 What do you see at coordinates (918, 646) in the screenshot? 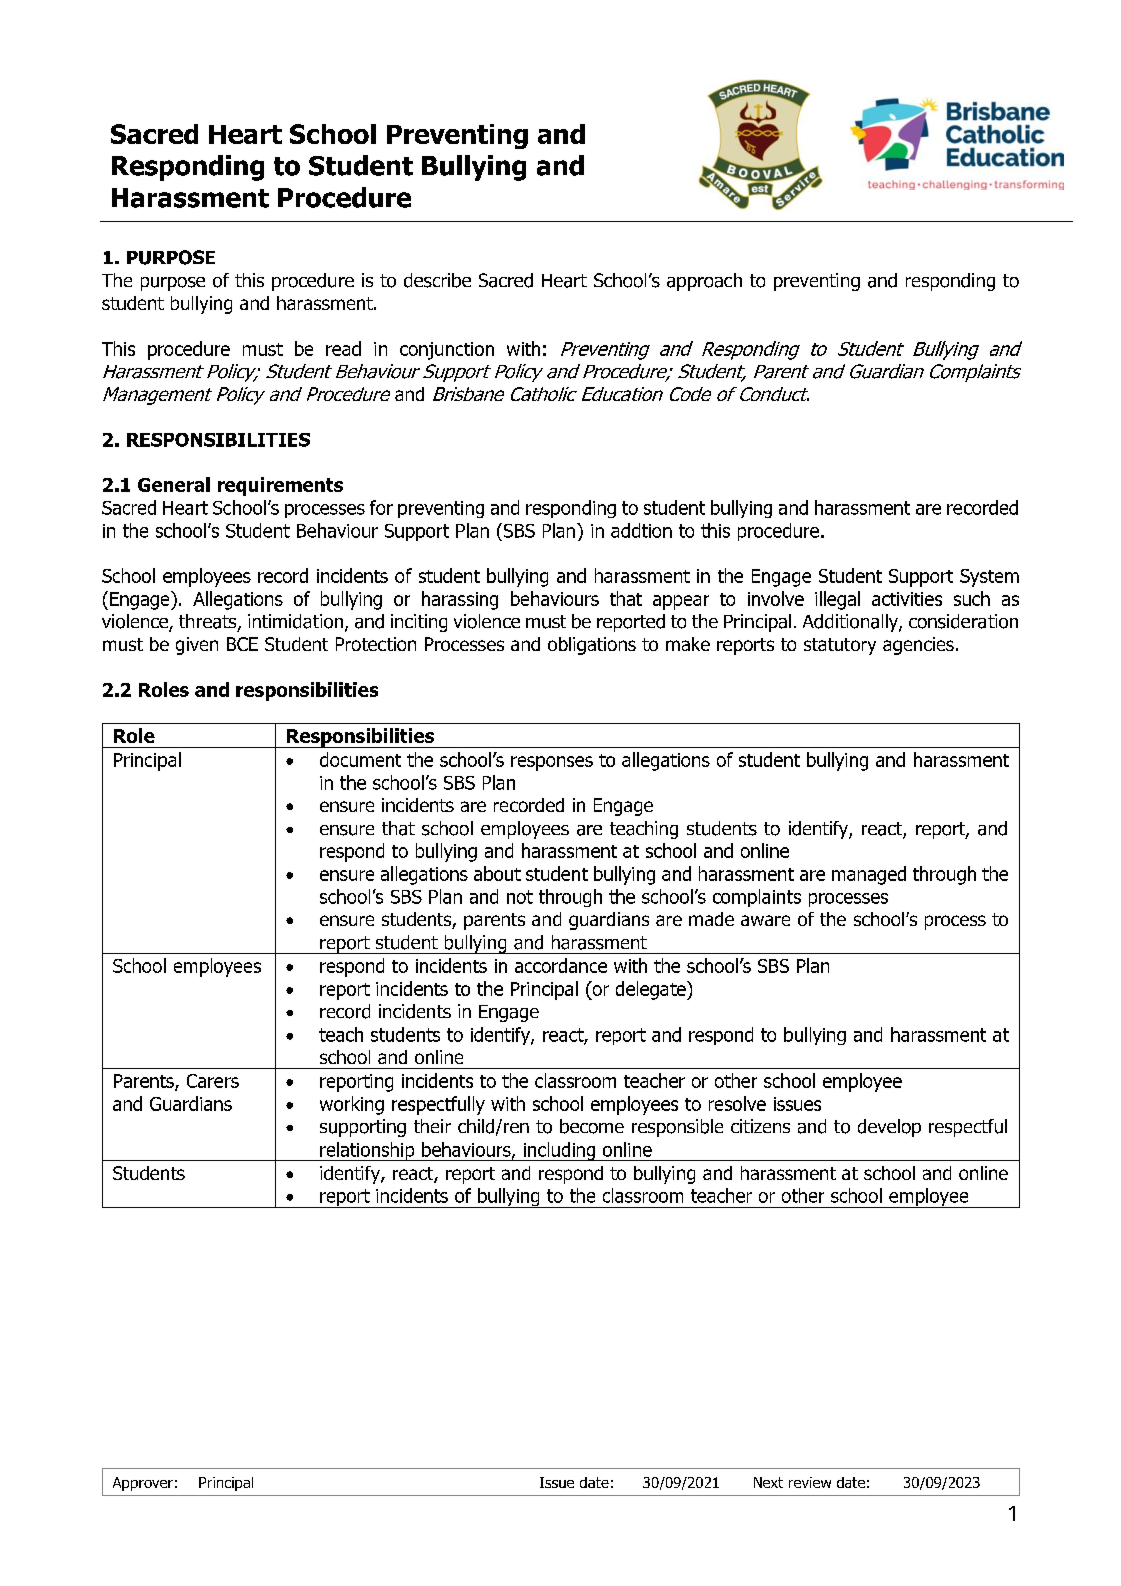
I see `agencies` at bounding box center [918, 646].
